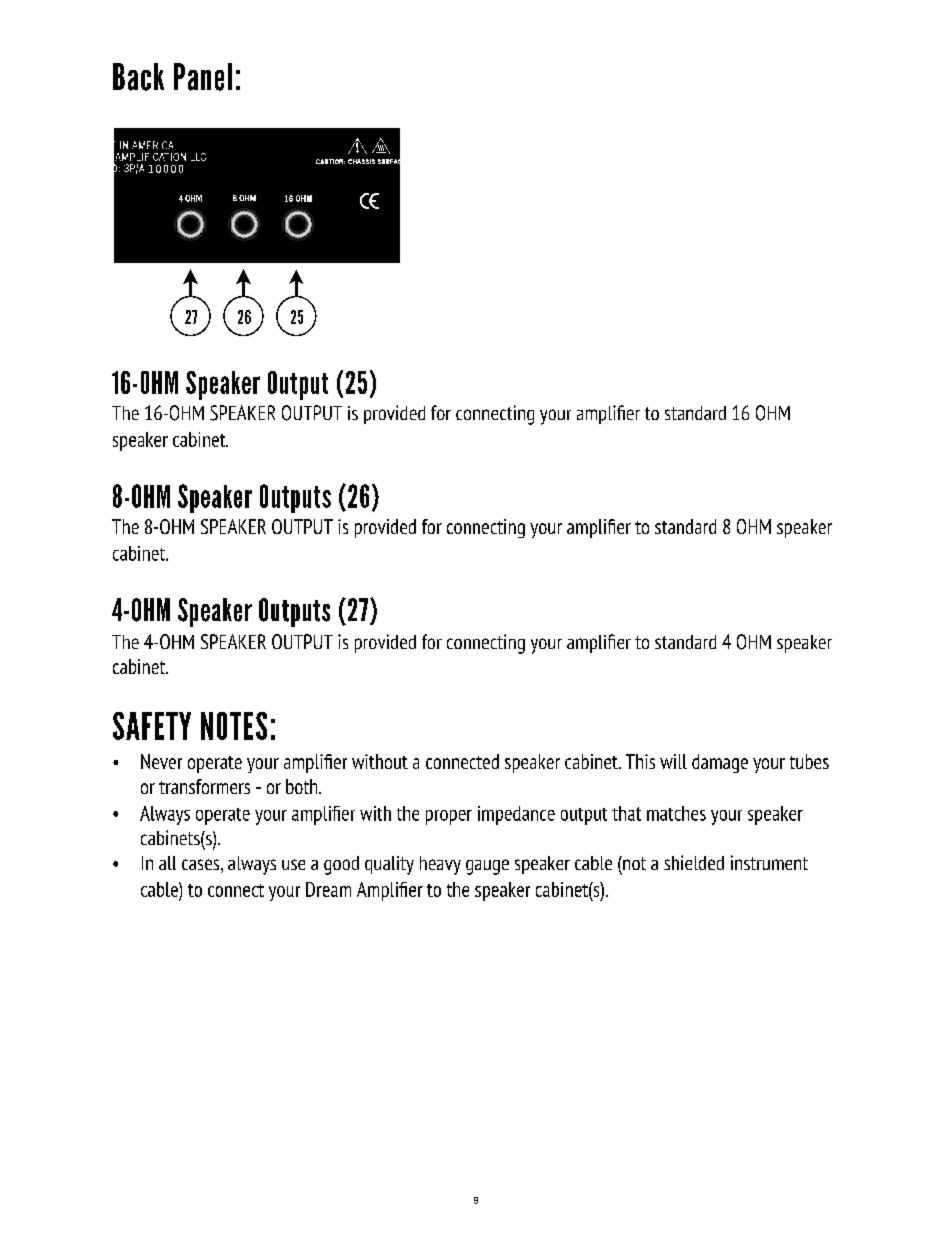  I want to click on shielded, so click(694, 862).
